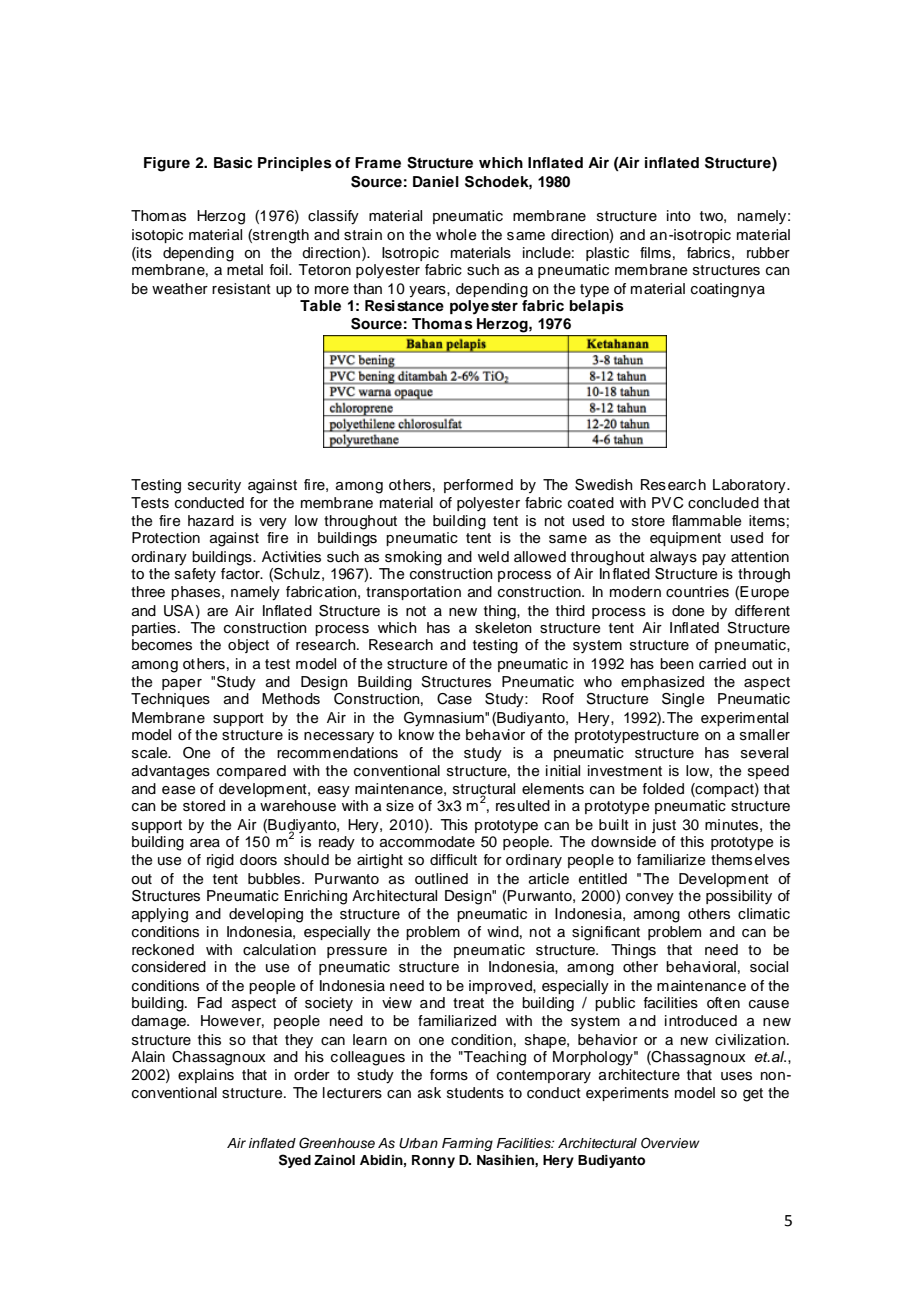 This image has width=924, height=1308. I want to click on Farming, so click(467, 1144).
